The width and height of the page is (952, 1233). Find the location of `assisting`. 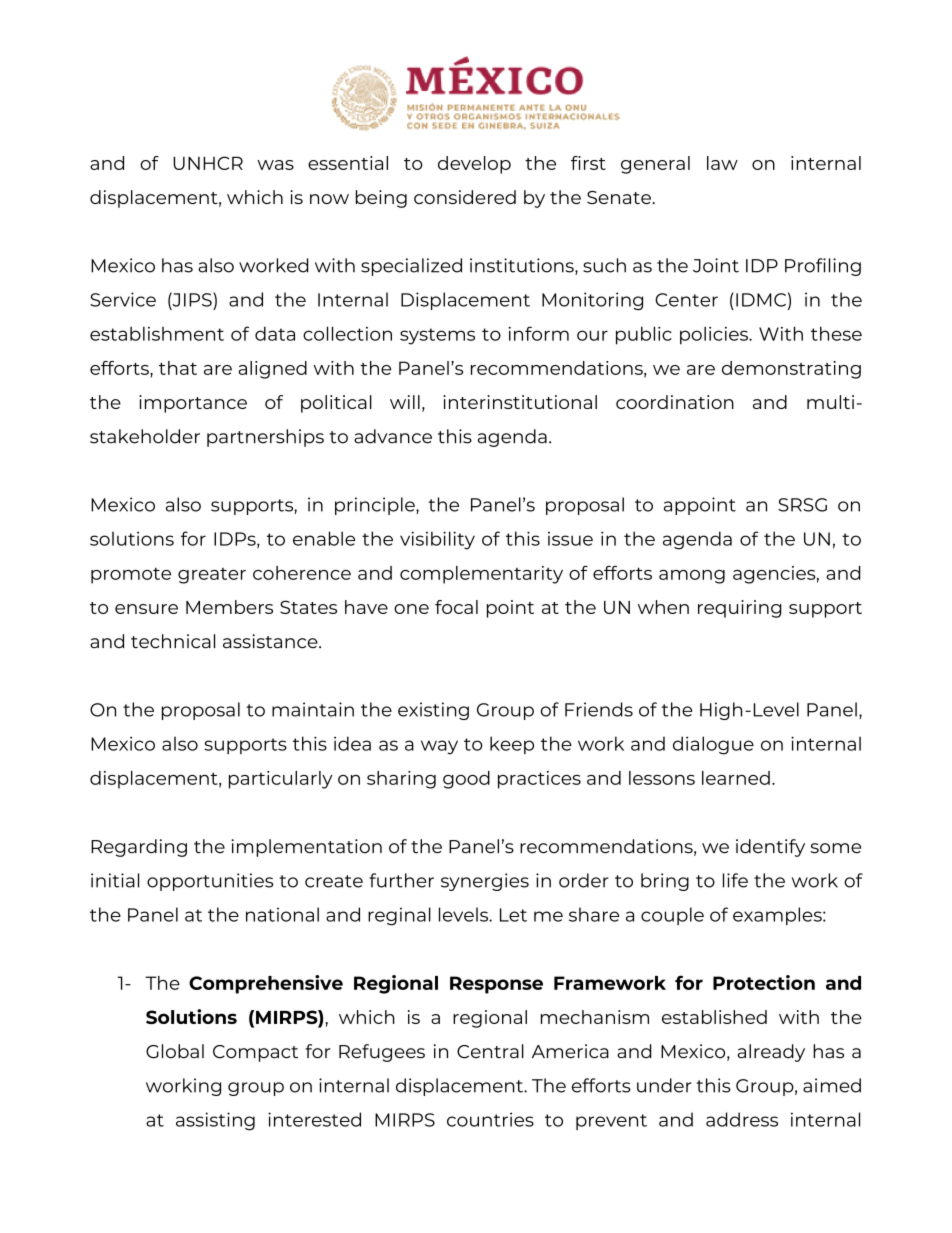

assisting is located at coordinates (215, 1121).
